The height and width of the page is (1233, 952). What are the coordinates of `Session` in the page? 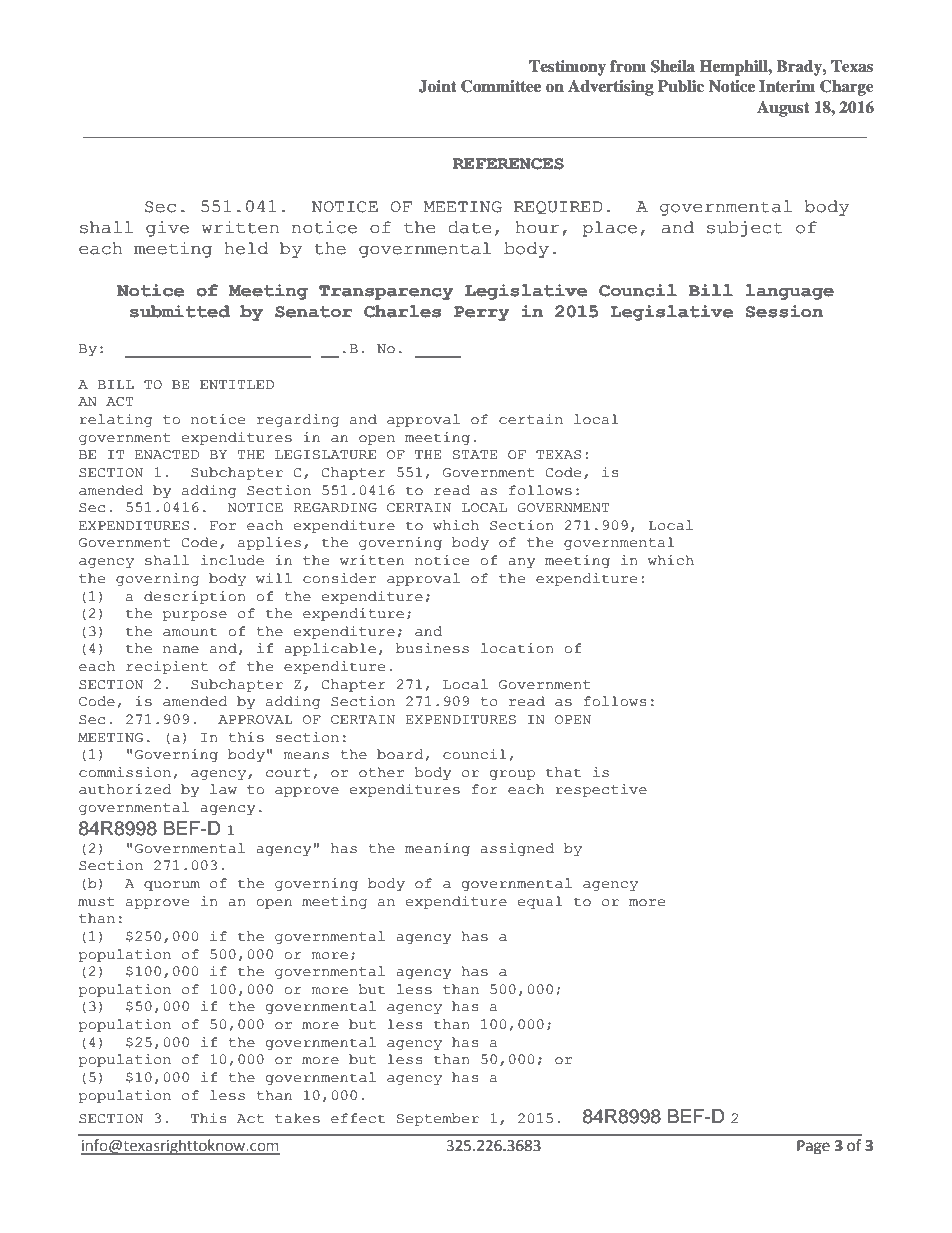 It's located at (784, 311).
